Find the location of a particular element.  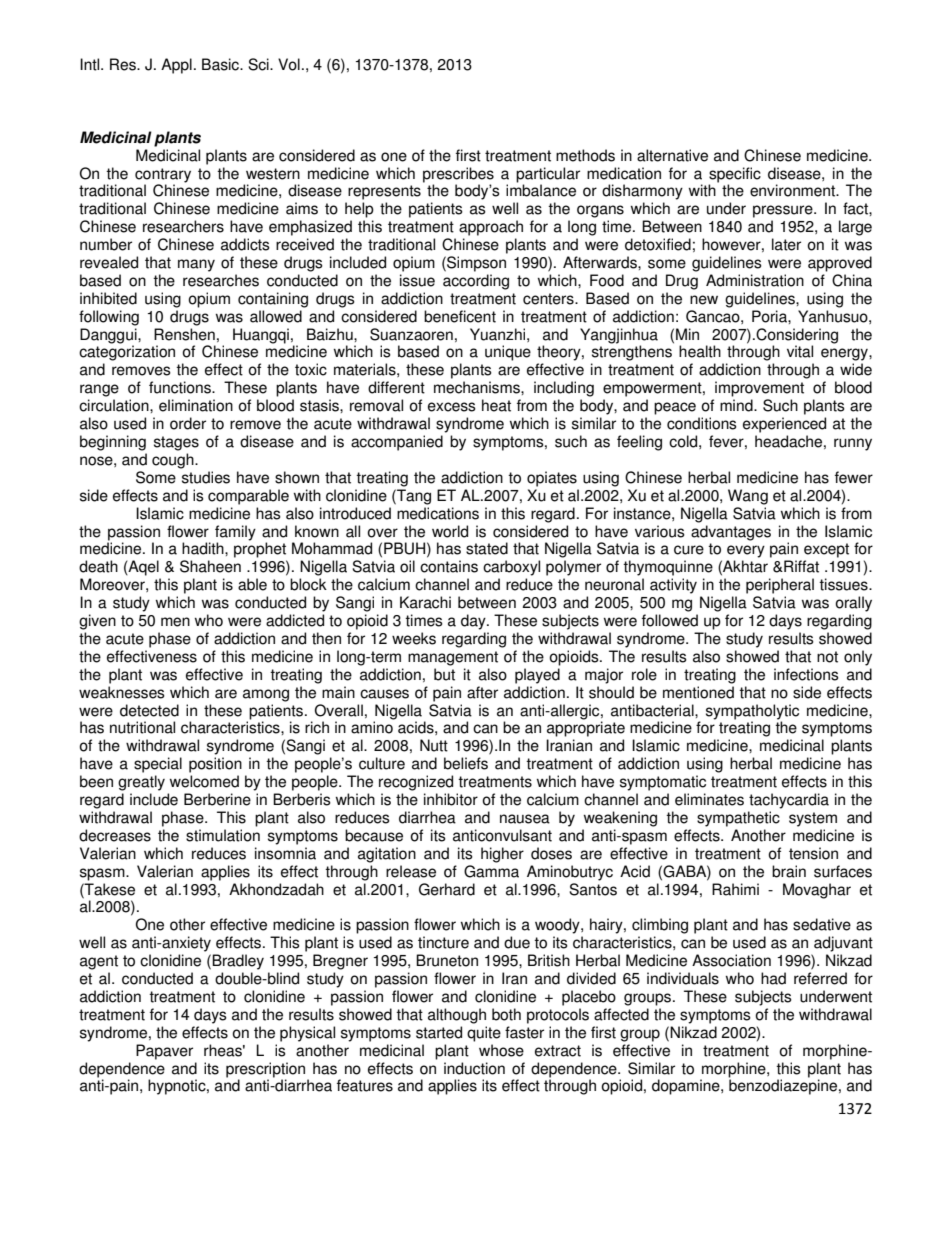

Basic is located at coordinates (222, 64).
